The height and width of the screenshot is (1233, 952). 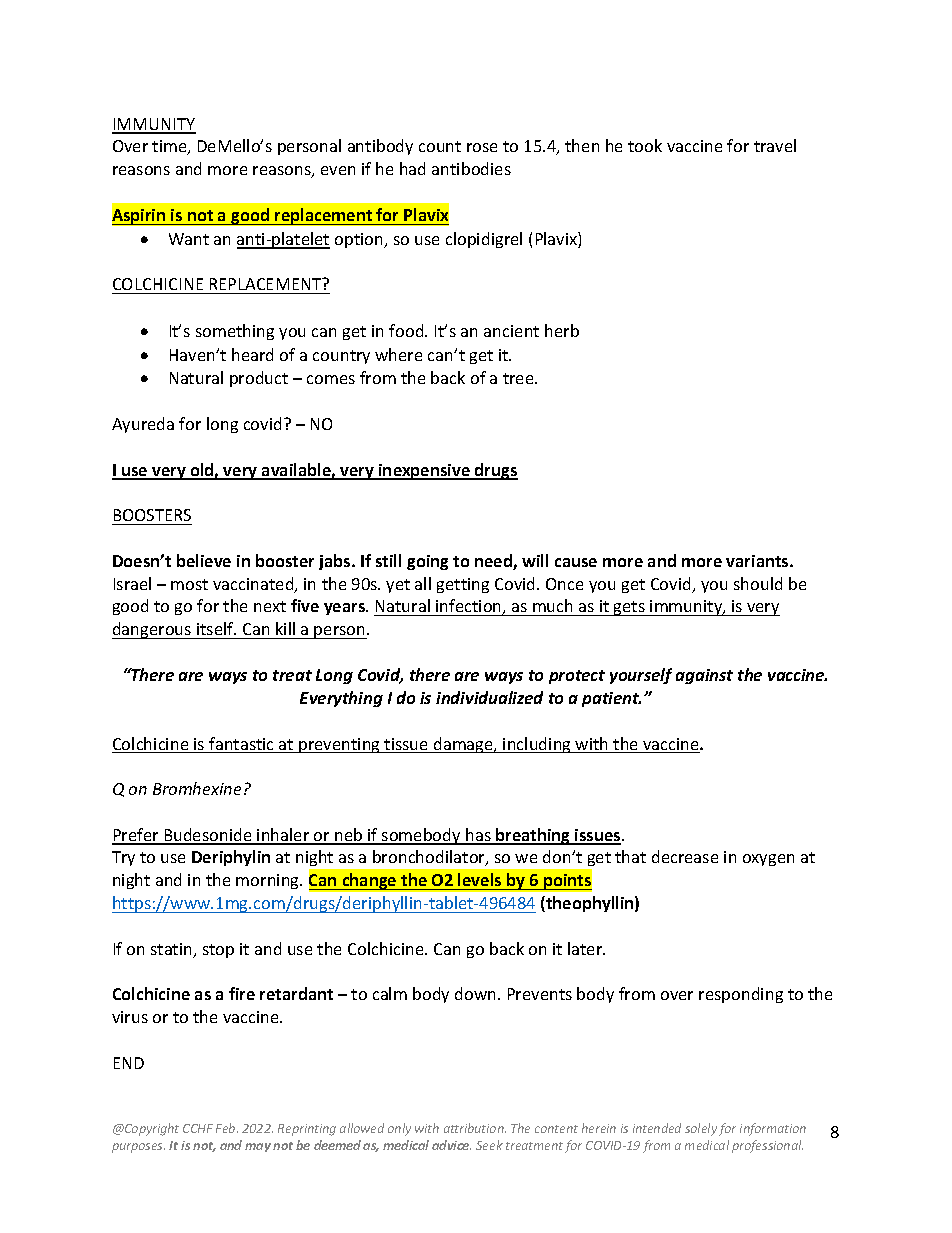 What do you see at coordinates (645, 145) in the screenshot?
I see `took` at bounding box center [645, 145].
